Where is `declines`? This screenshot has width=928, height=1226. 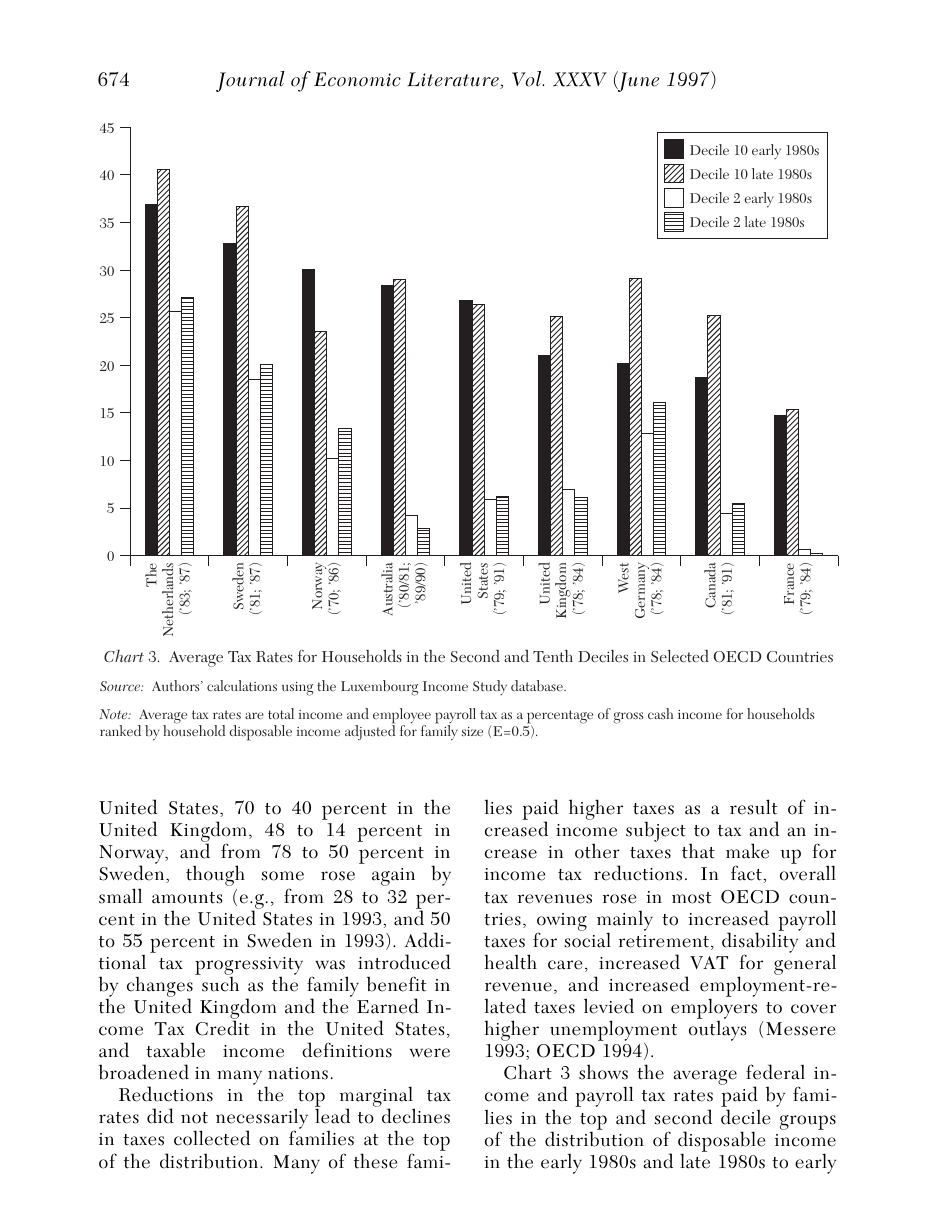 declines is located at coordinates (416, 1116).
